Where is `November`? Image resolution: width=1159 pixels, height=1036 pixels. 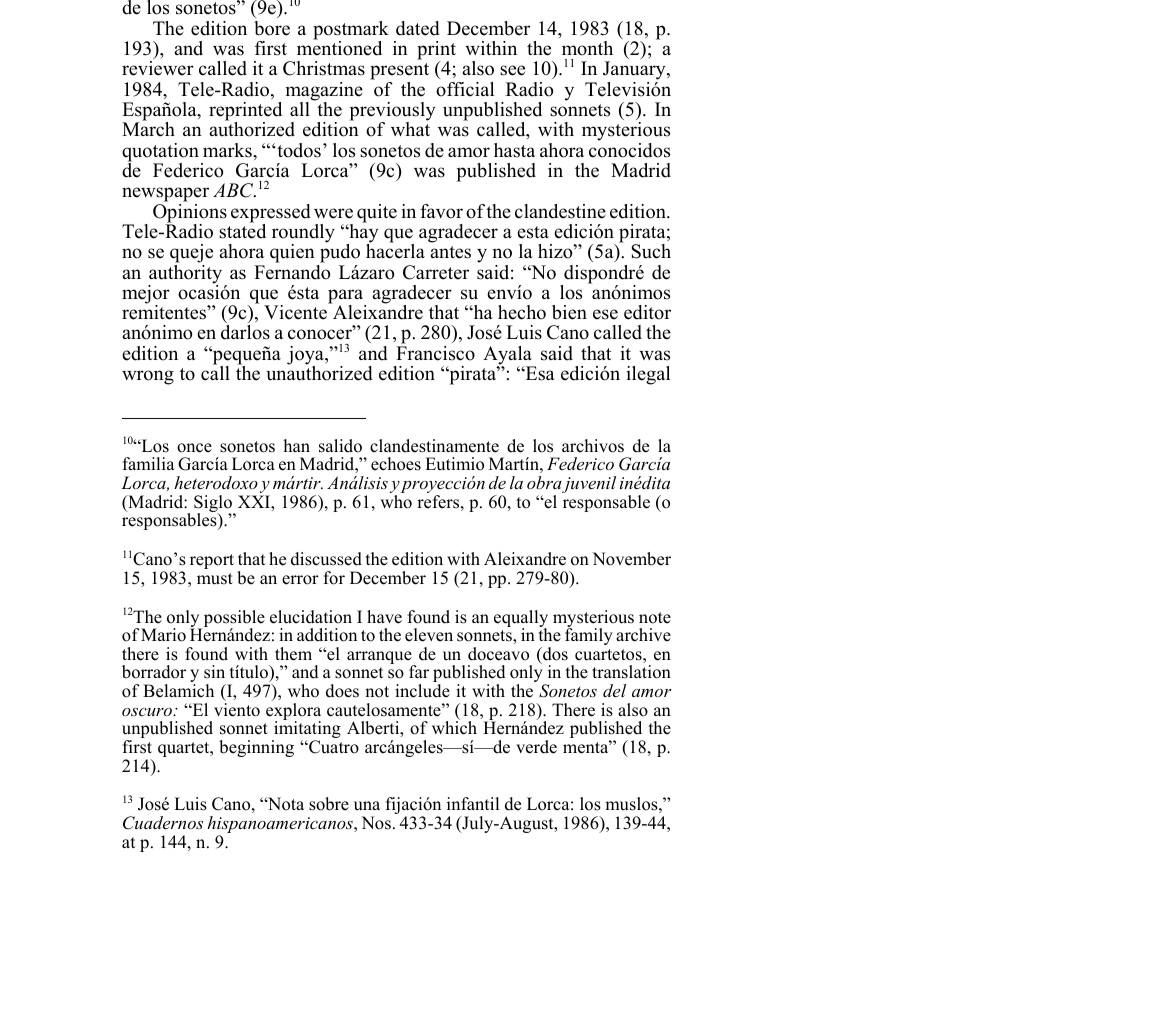
November is located at coordinates (631, 559).
